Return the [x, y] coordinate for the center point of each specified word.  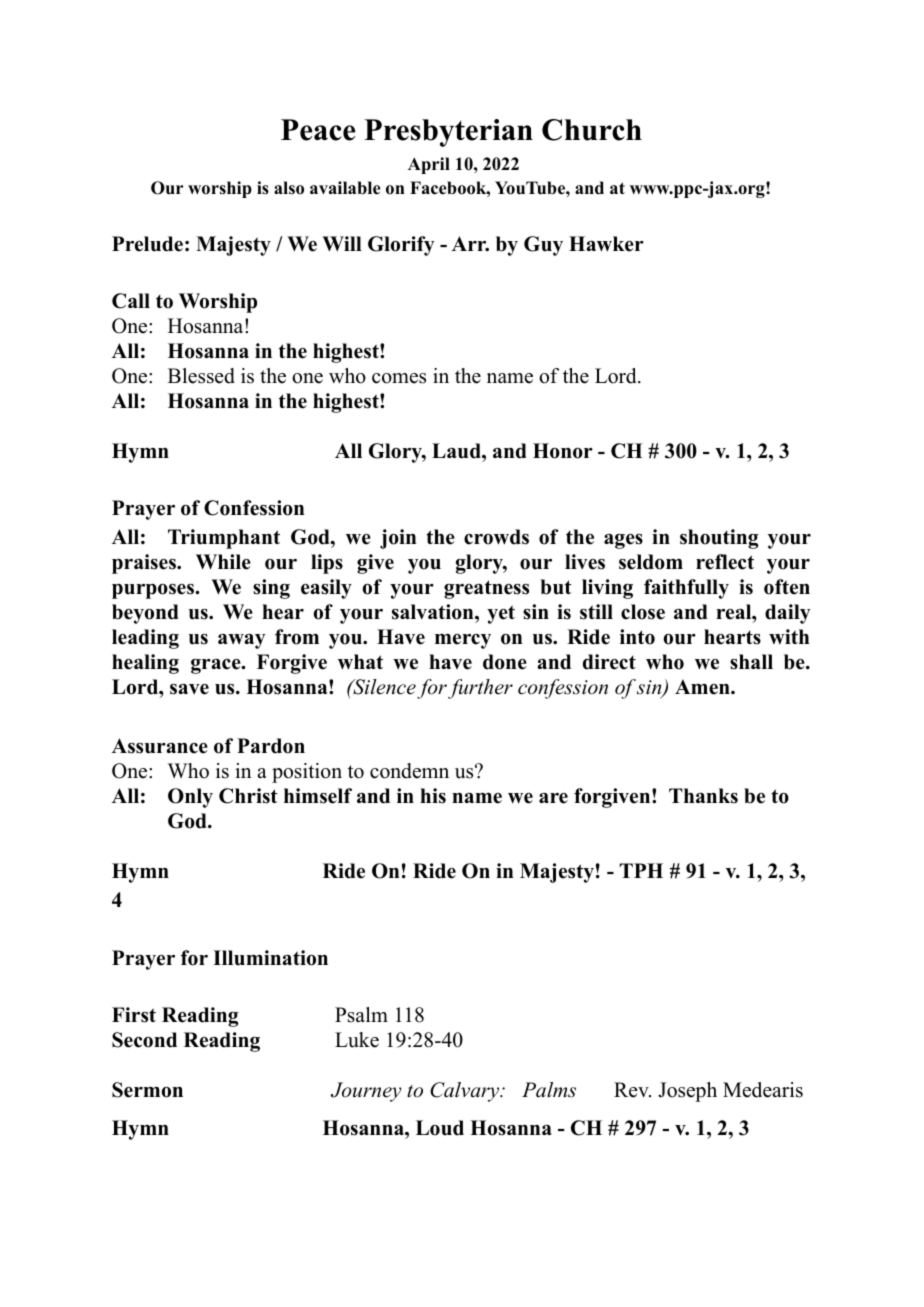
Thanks [703, 796]
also [289, 188]
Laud [457, 451]
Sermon [147, 1090]
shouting [719, 539]
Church [592, 130]
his [433, 796]
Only [190, 798]
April [429, 165]
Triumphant [224, 539]
